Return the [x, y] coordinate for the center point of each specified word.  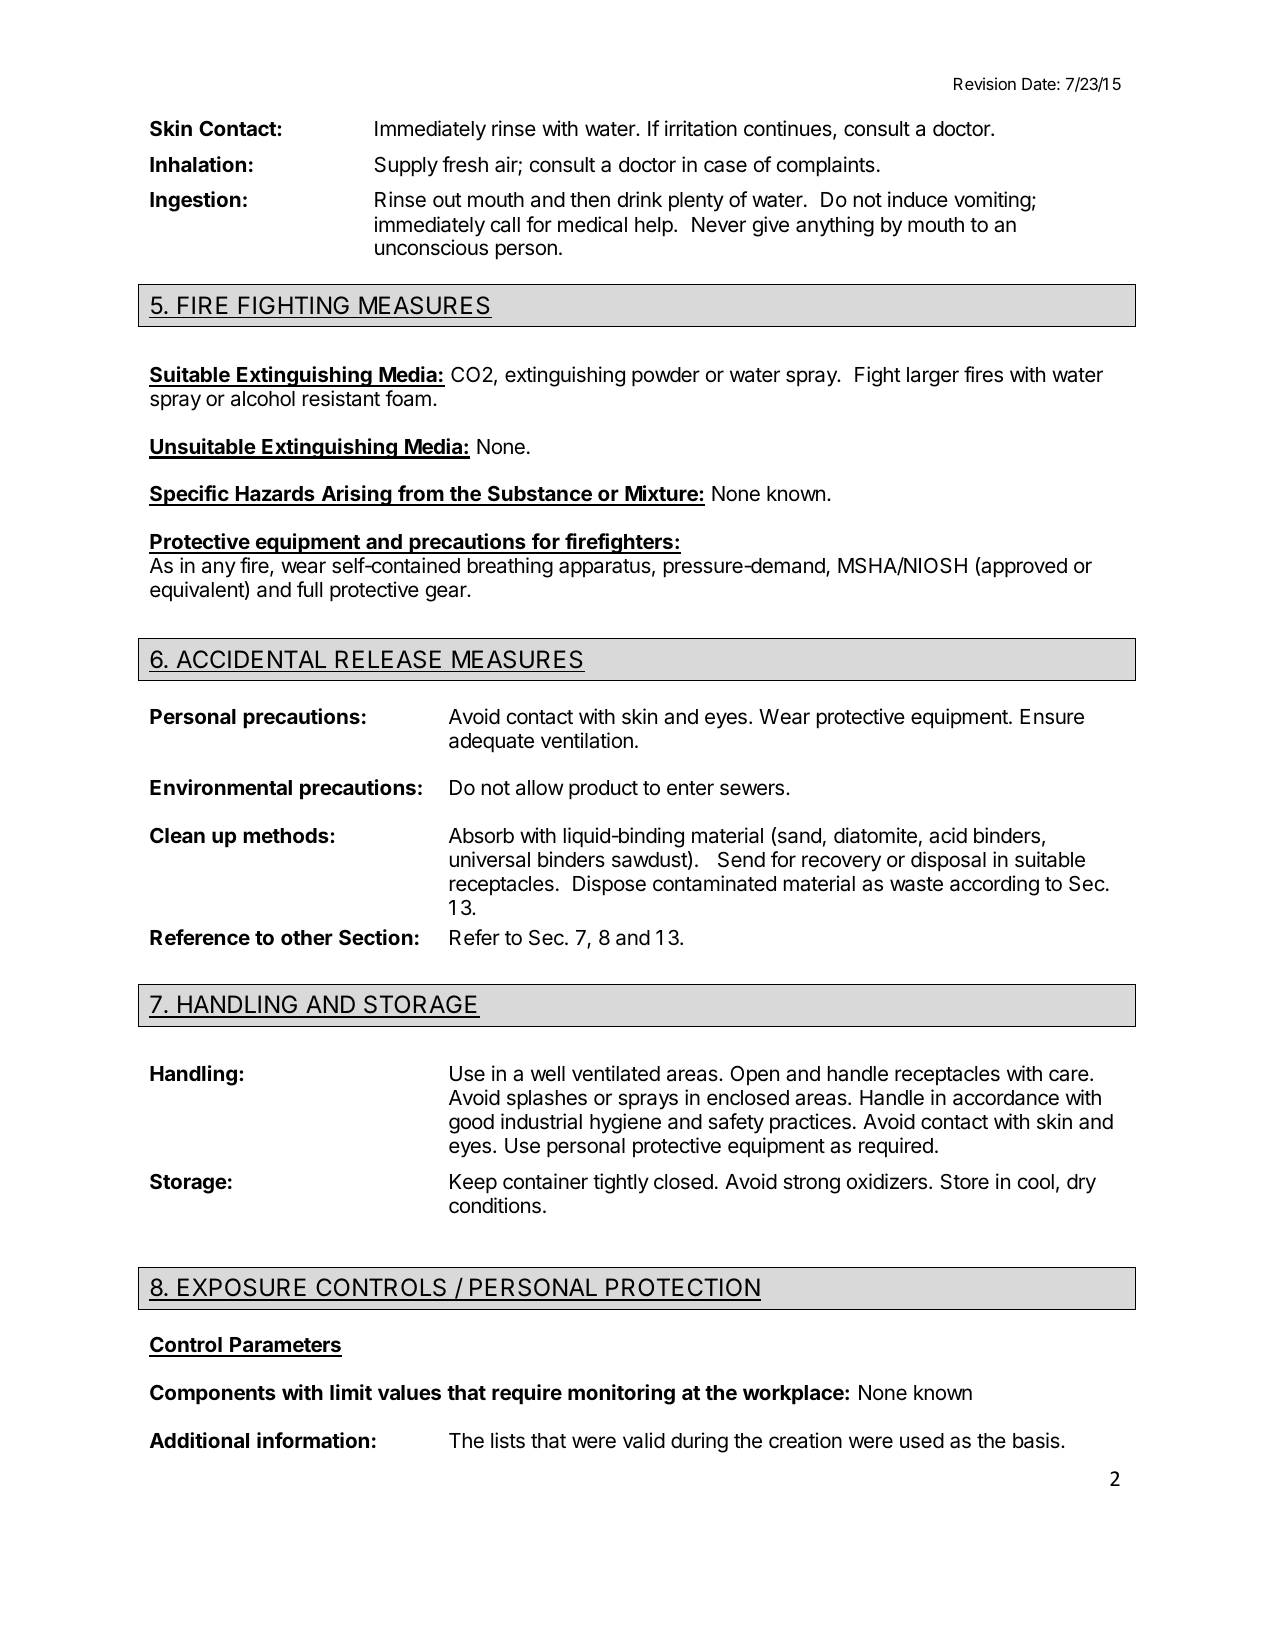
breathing [510, 567]
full [309, 589]
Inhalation [198, 164]
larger [933, 377]
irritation [701, 128]
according [994, 885]
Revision [985, 83]
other [307, 937]
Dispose [609, 885]
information [313, 1440]
